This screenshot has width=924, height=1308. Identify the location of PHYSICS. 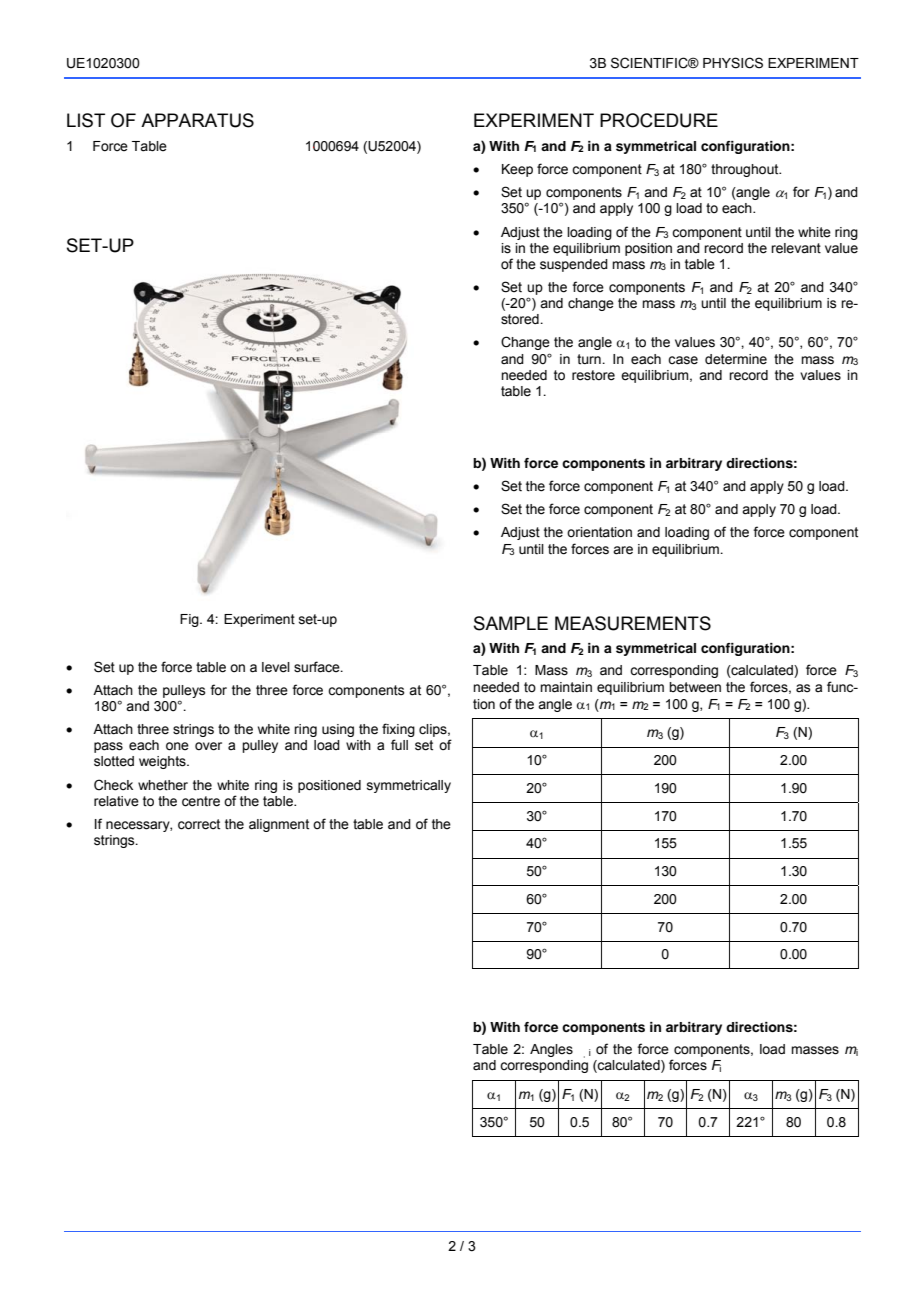
(733, 63).
